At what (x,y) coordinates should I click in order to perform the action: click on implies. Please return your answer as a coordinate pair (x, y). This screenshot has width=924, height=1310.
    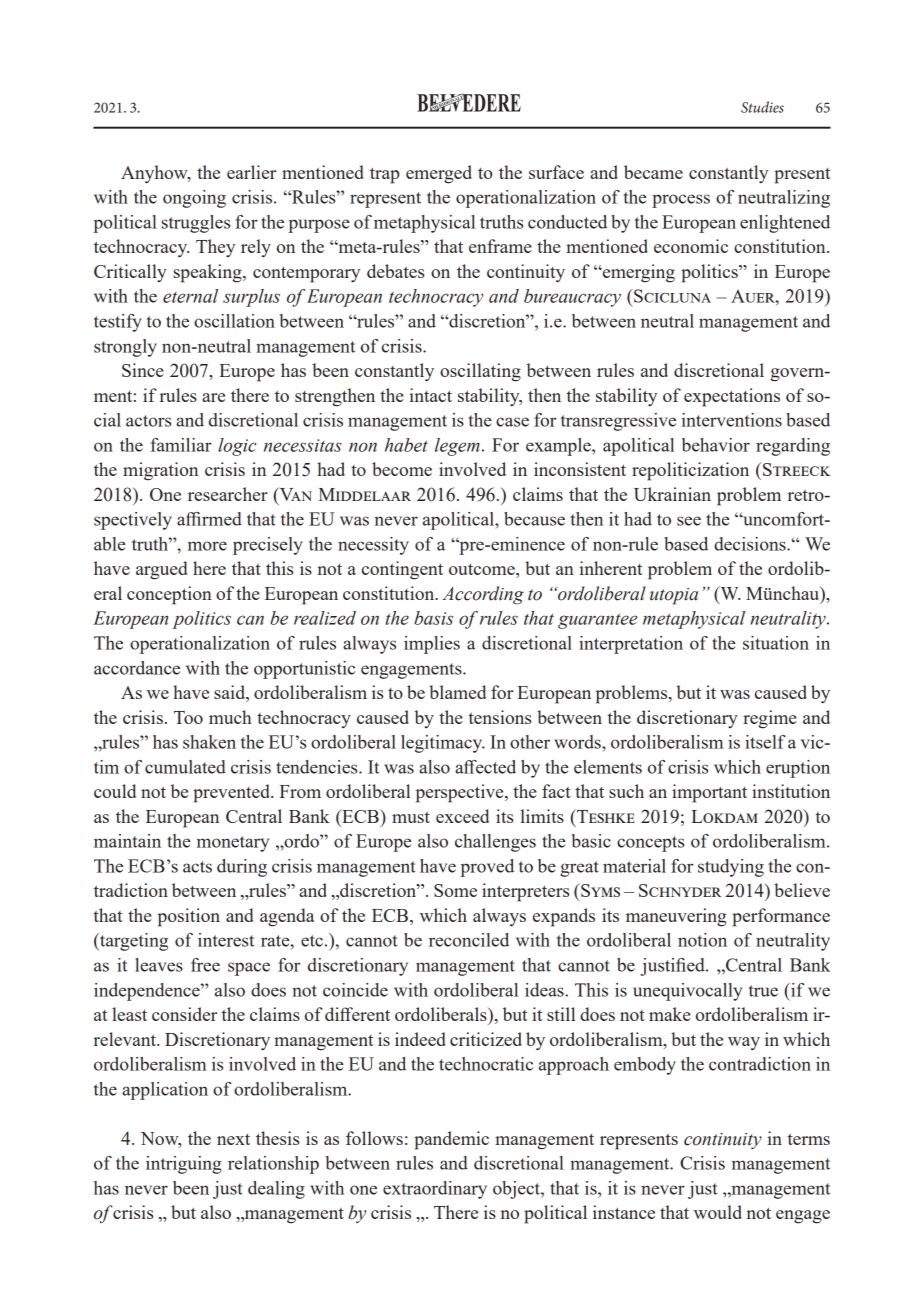
    Looking at the image, I should click on (432, 645).
